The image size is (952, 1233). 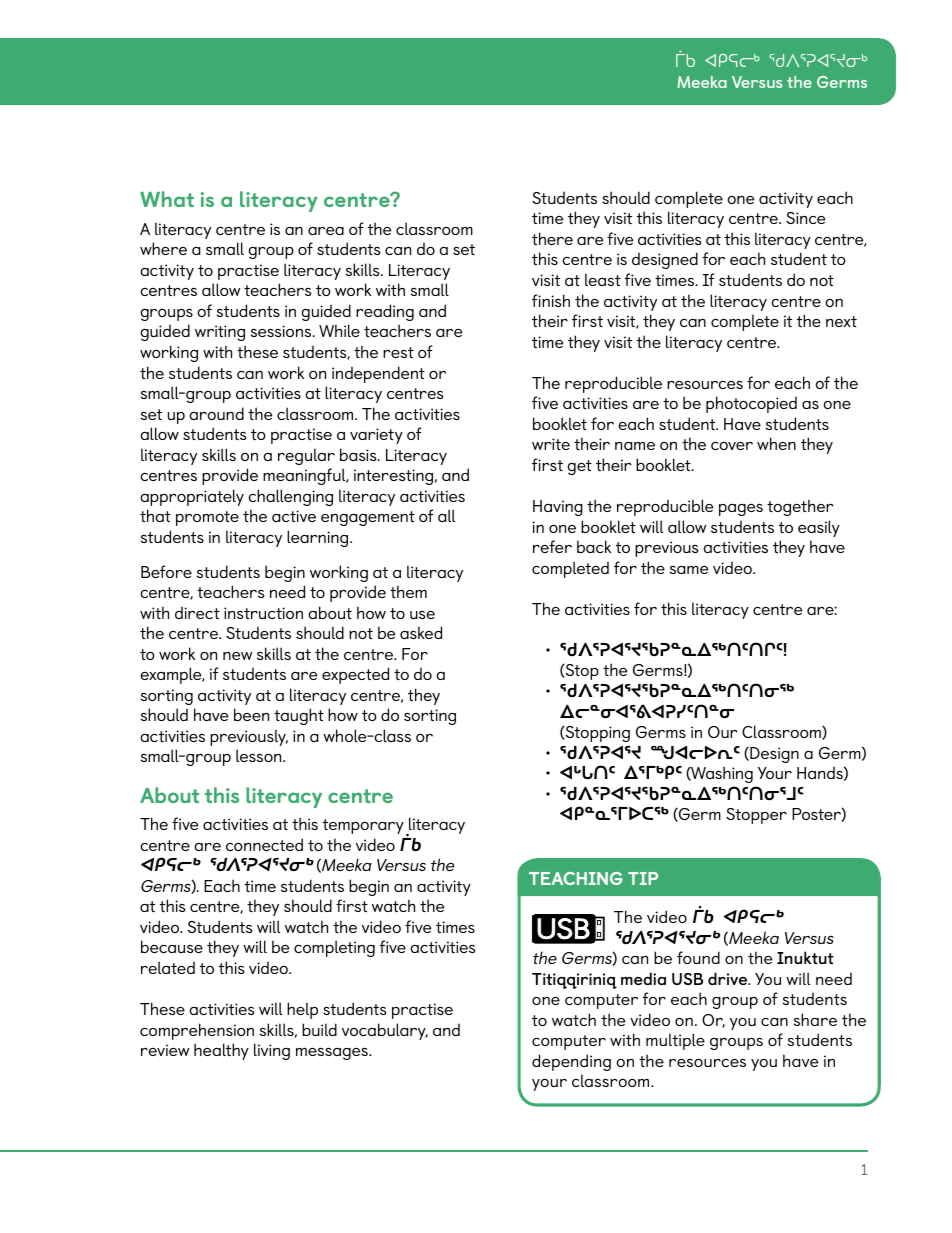 I want to click on depending, so click(x=571, y=1062).
